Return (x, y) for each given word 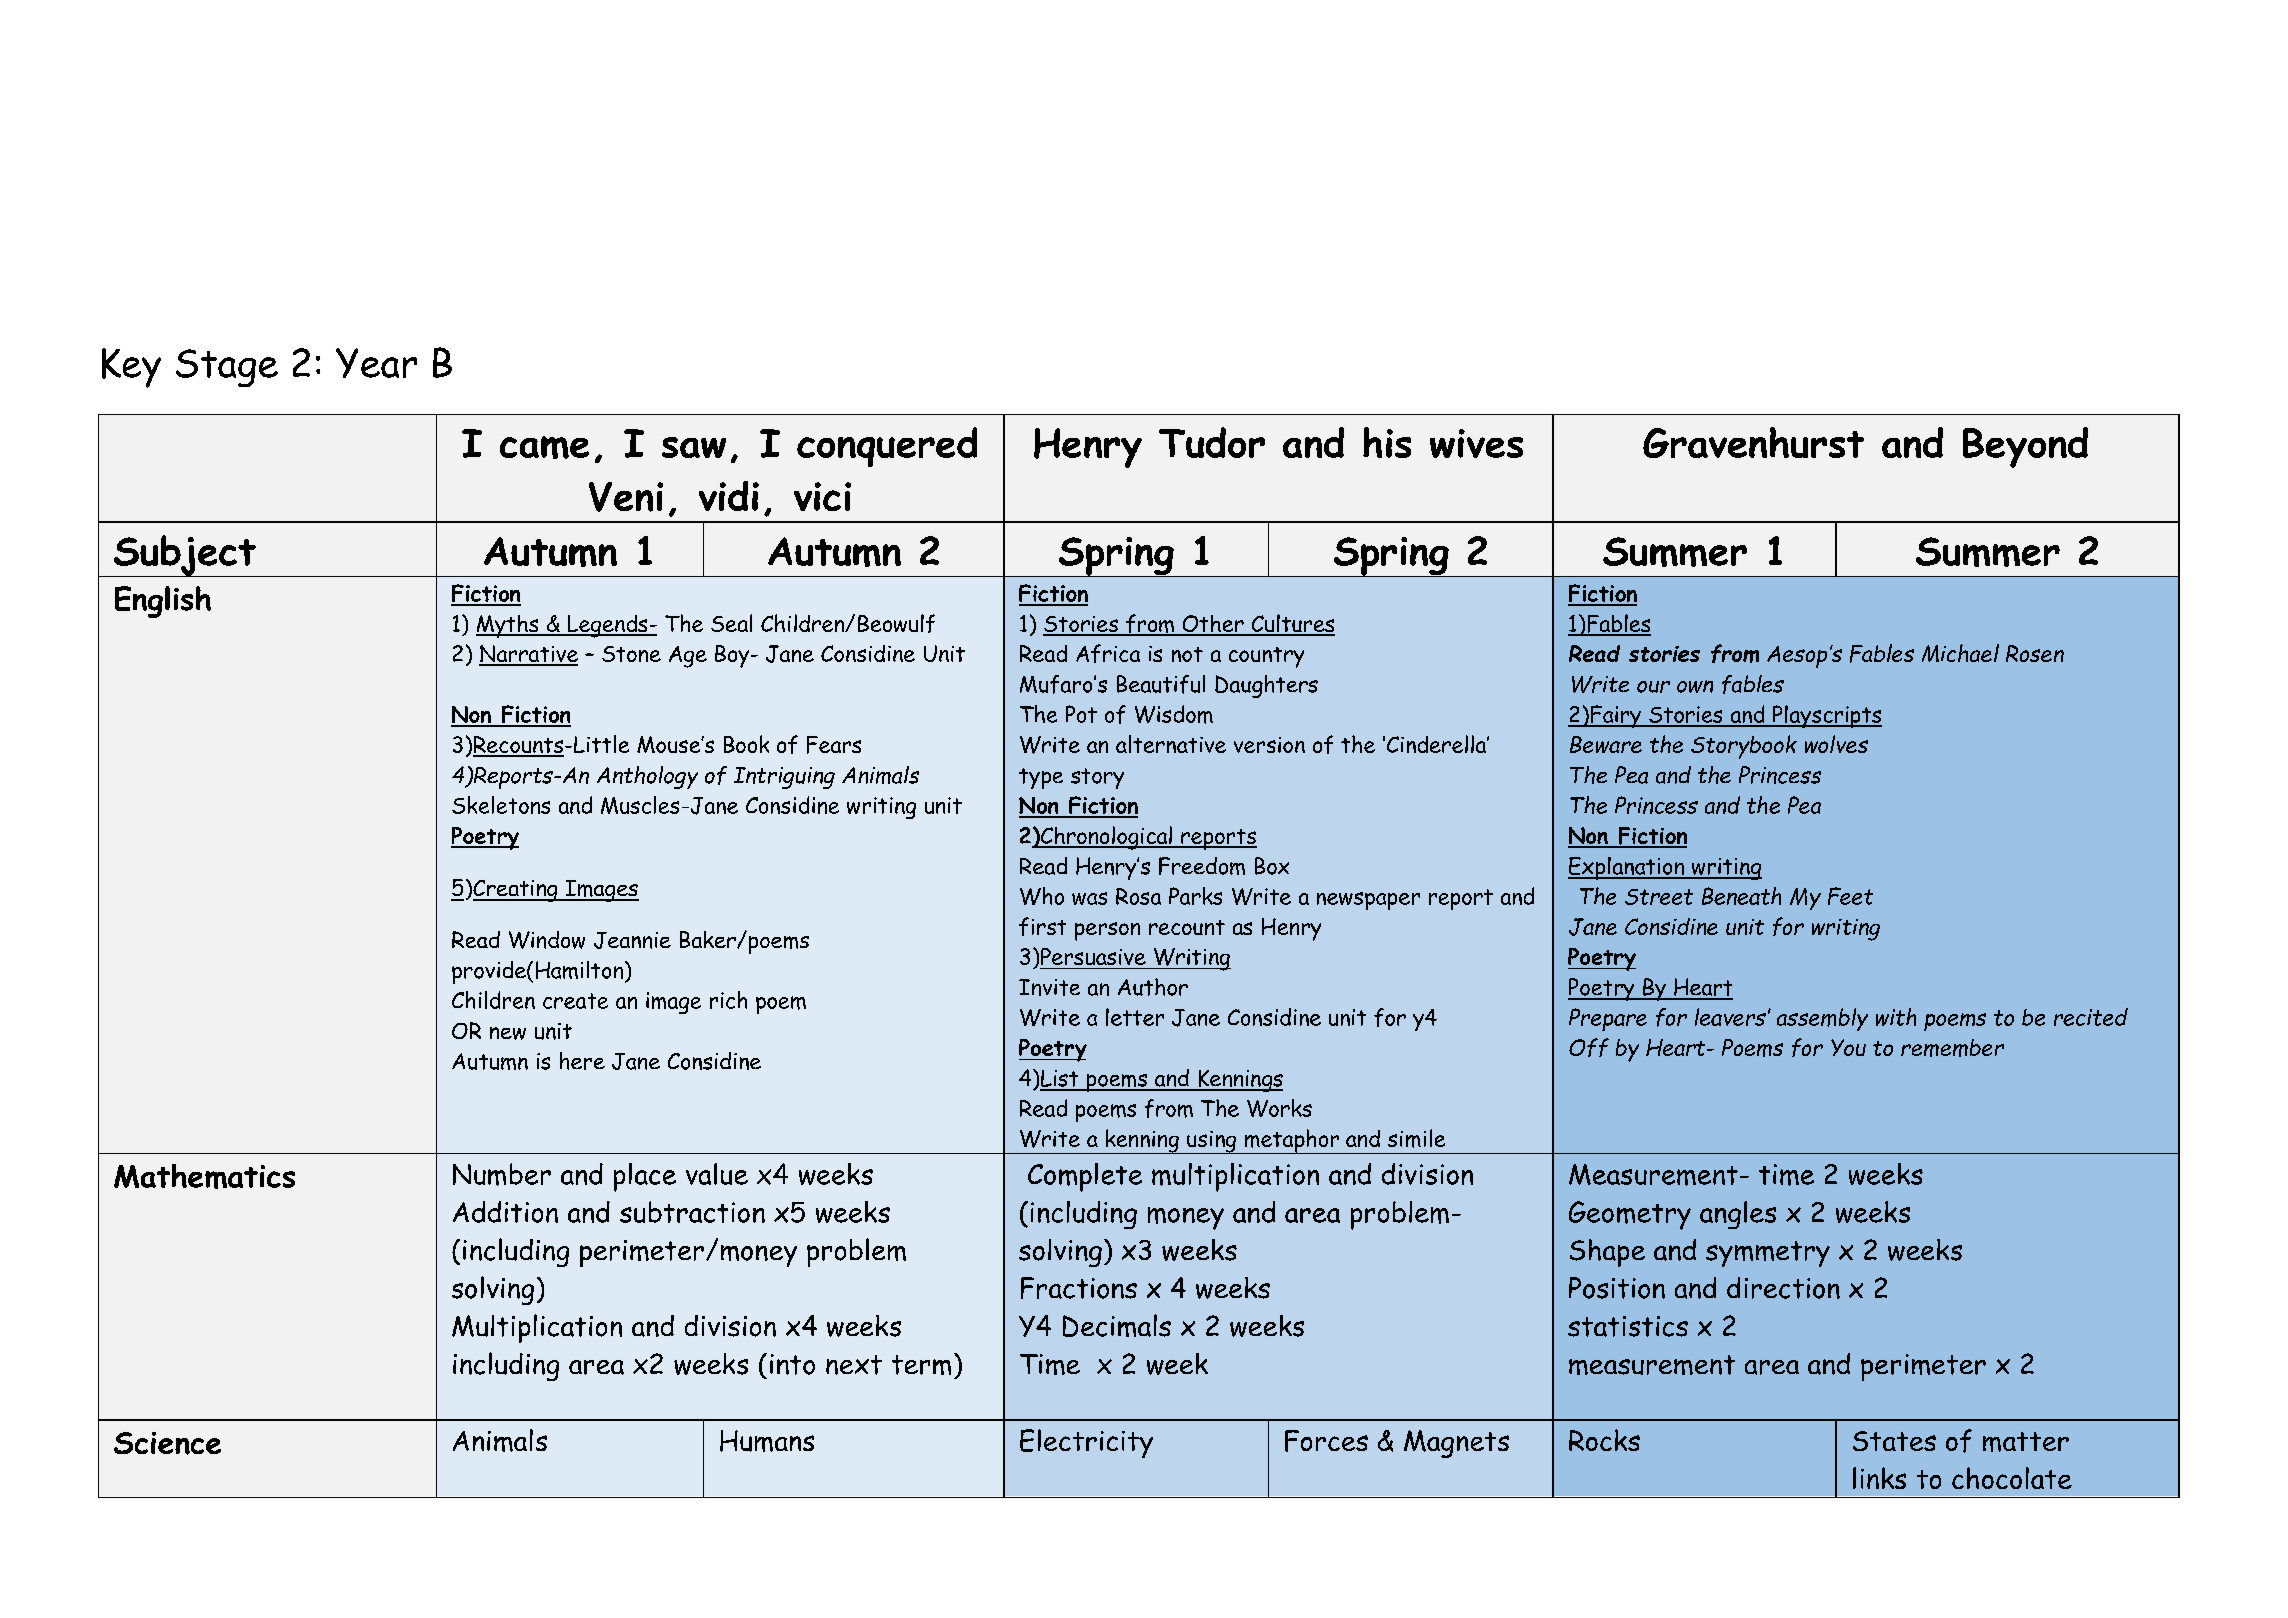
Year (376, 363)
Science (167, 1443)
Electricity (1086, 1443)
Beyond (2025, 447)
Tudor (1212, 442)
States (1894, 1441)
